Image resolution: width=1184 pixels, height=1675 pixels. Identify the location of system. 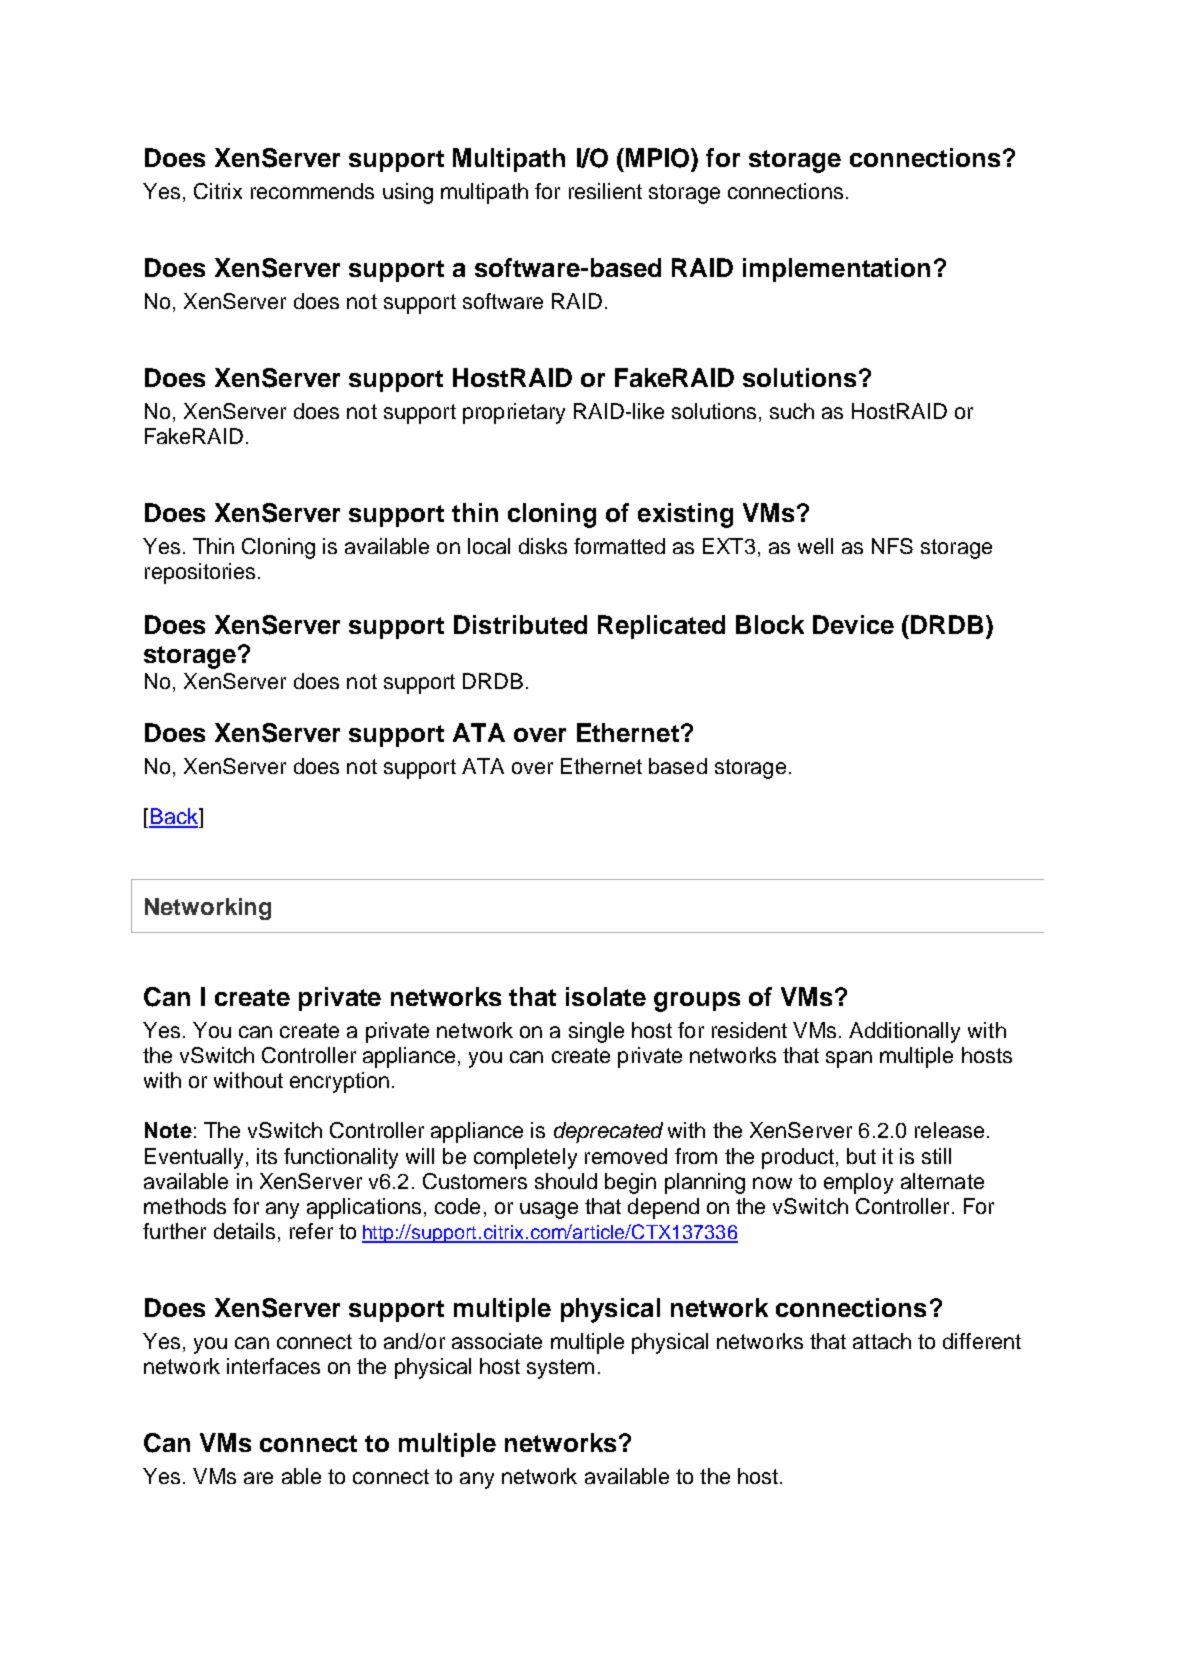
(560, 1369).
